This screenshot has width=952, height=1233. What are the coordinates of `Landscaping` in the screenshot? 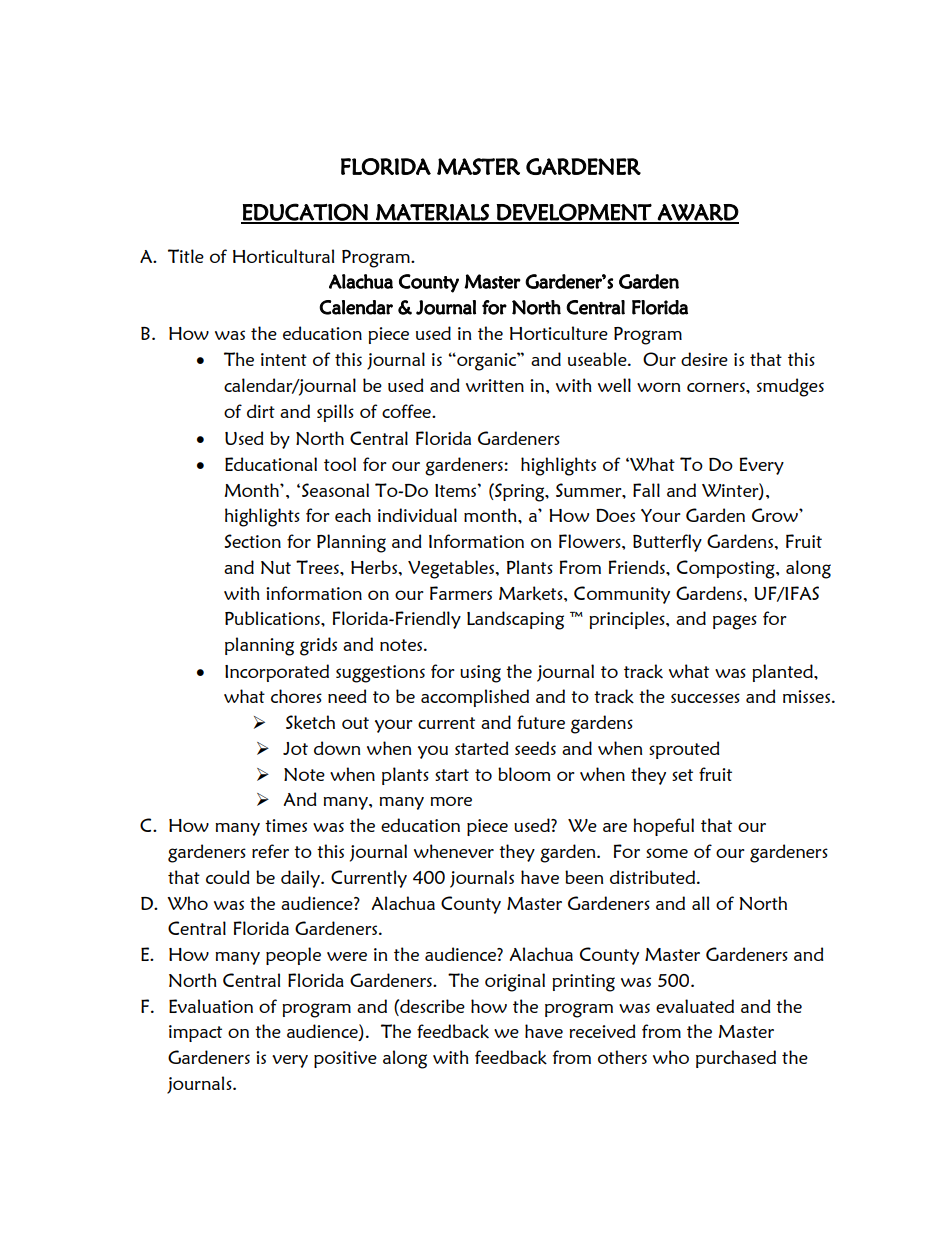 It's located at (515, 620).
